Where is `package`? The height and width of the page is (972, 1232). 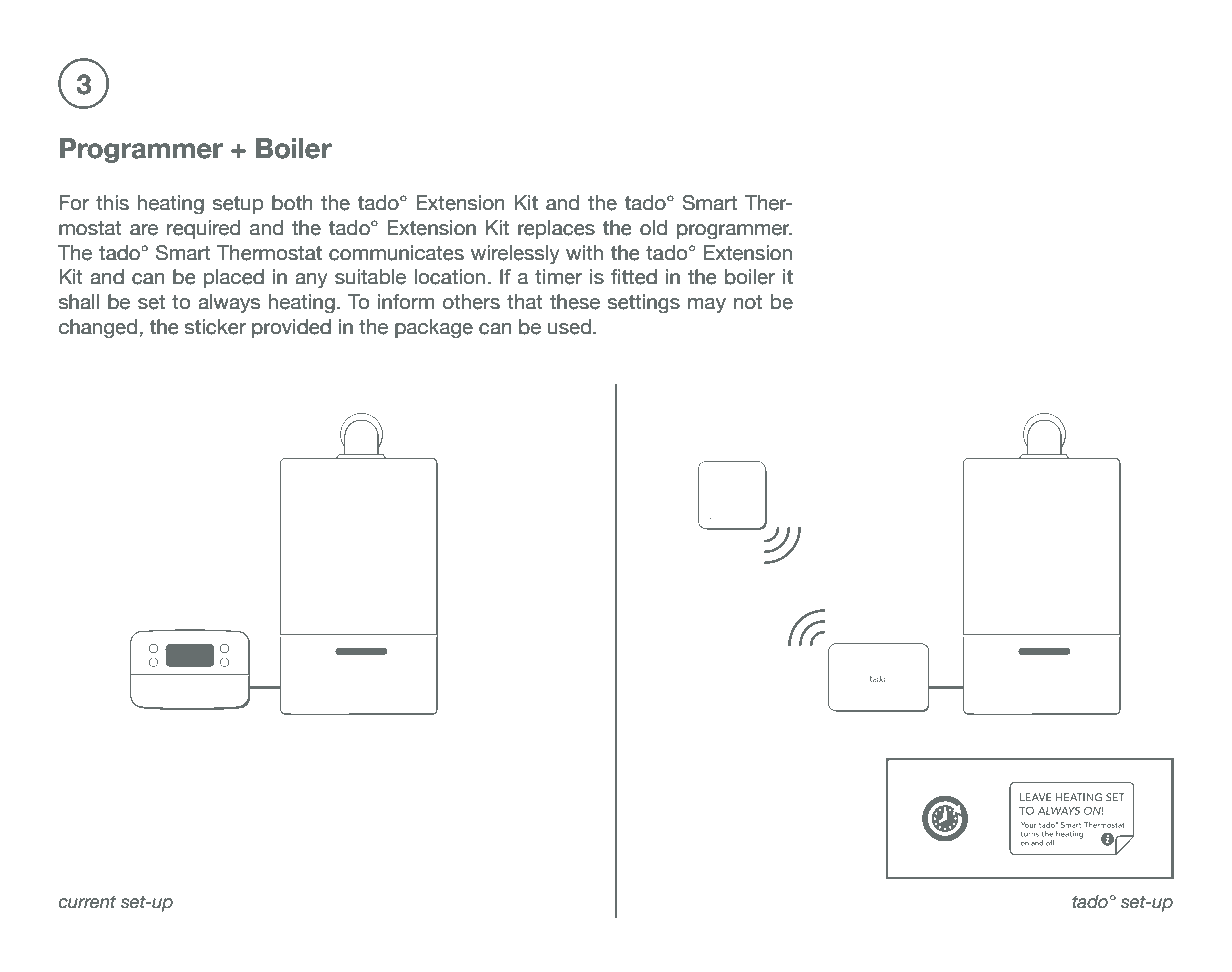
package is located at coordinates (434, 328).
